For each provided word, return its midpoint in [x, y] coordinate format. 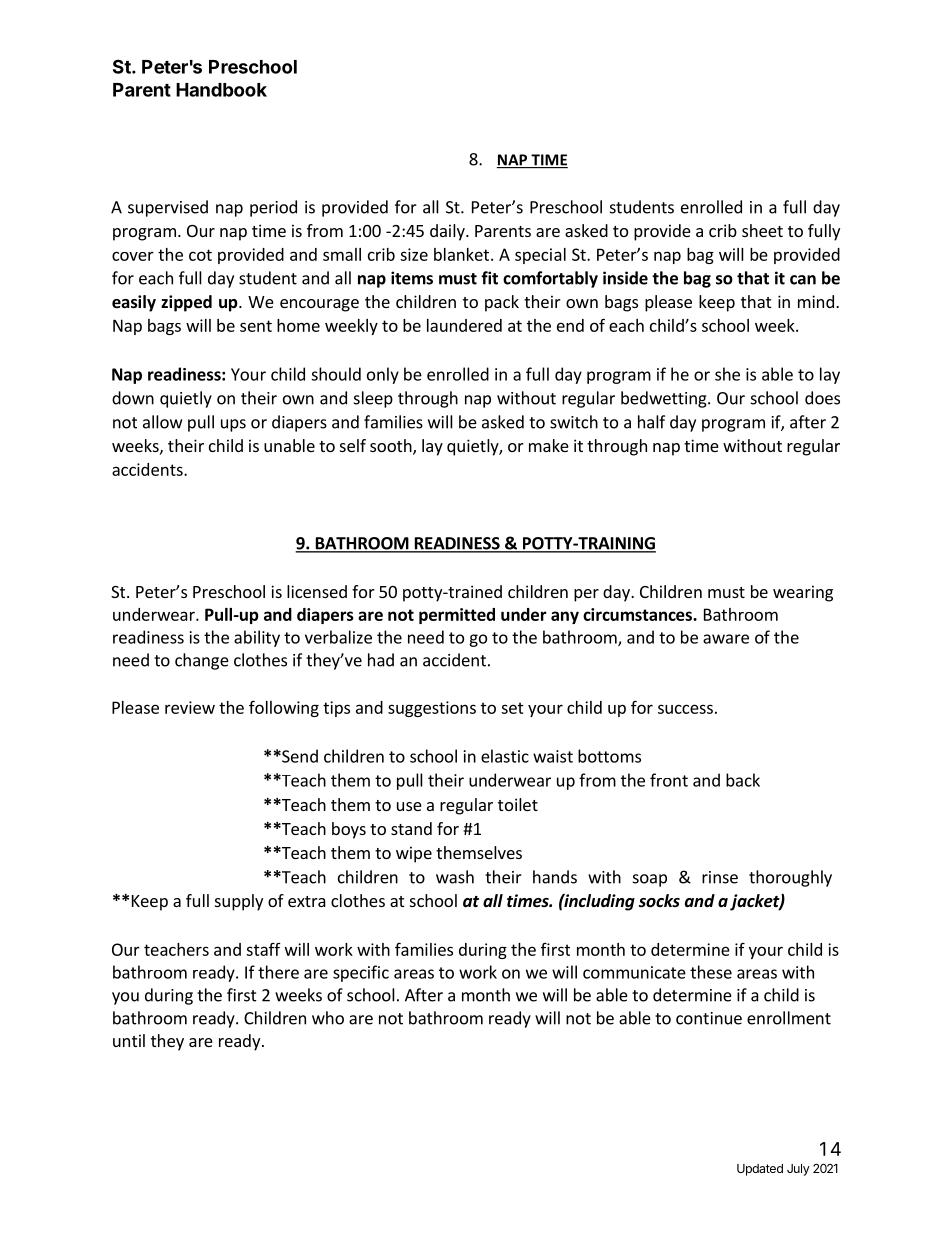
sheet [762, 230]
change [202, 661]
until [129, 1040]
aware [726, 639]
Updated [760, 1170]
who [328, 1018]
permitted [457, 616]
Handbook [221, 90]
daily [448, 232]
